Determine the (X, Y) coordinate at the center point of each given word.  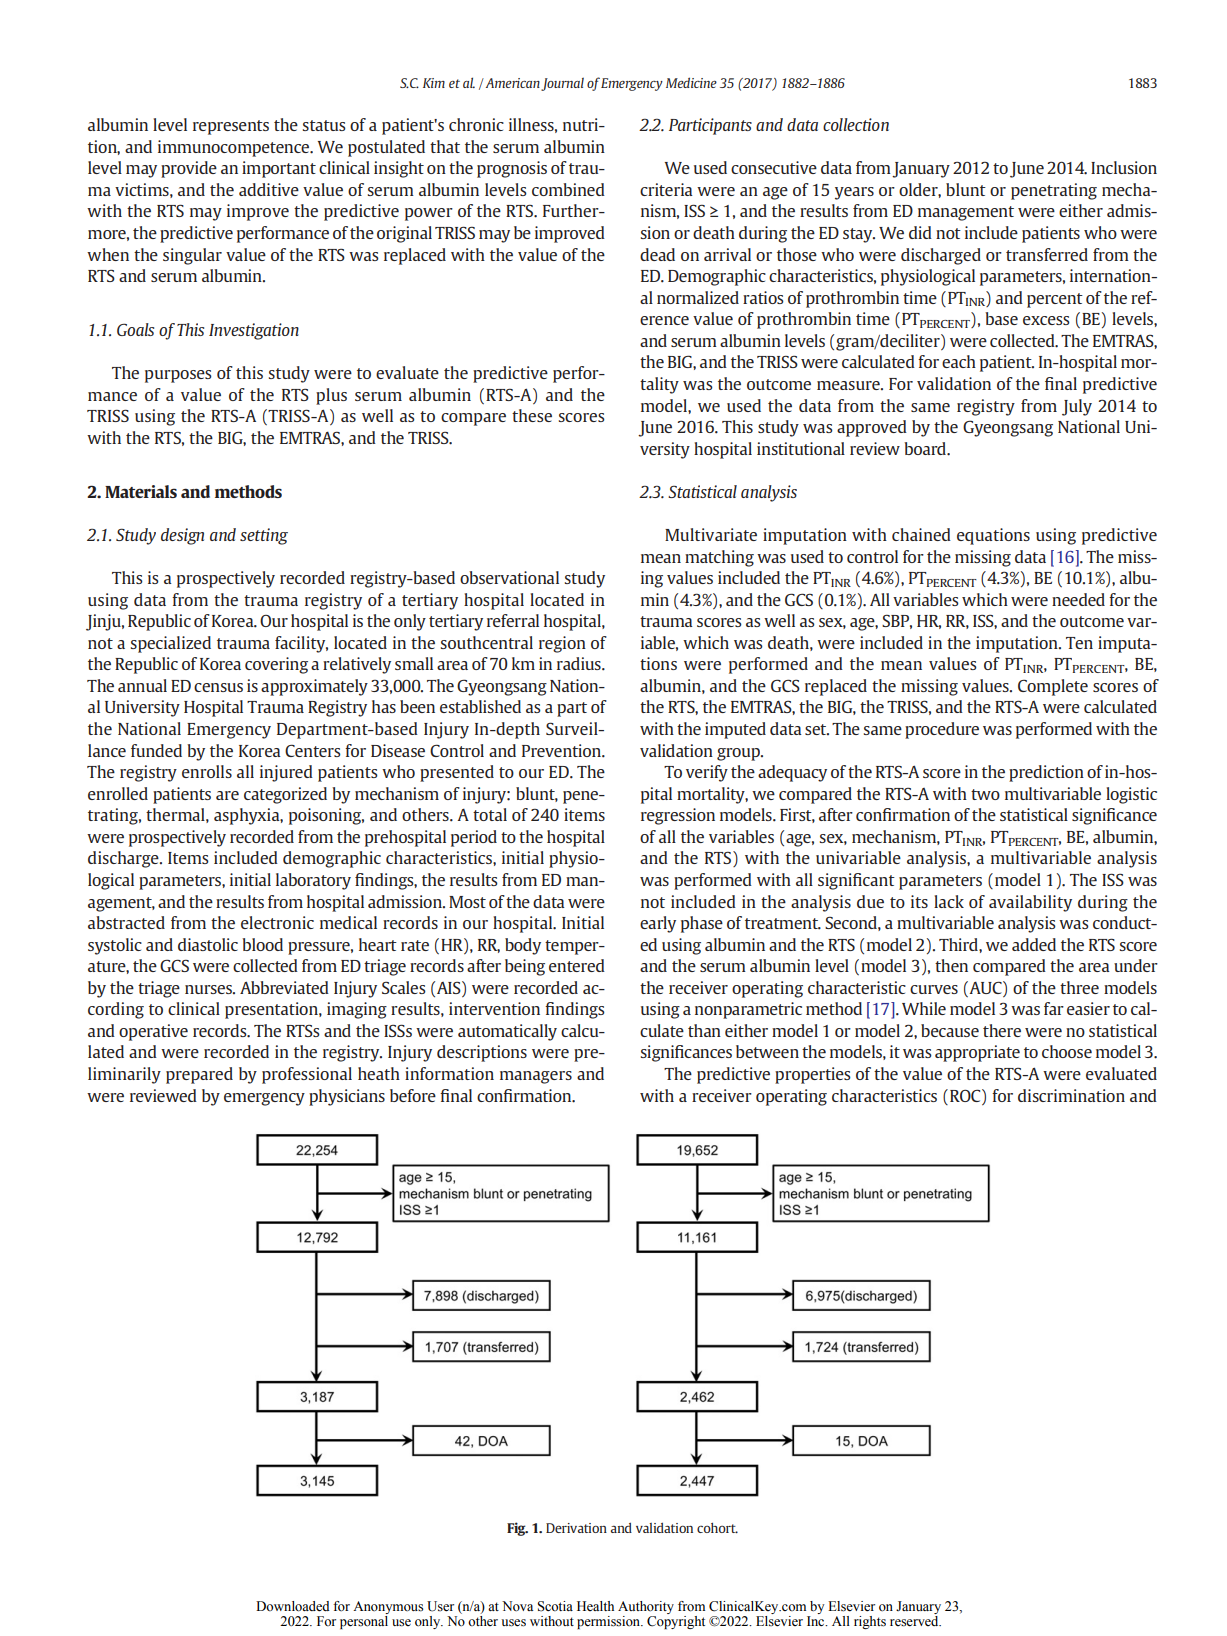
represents (231, 127)
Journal (562, 84)
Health (595, 1606)
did (920, 232)
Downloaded (293, 1606)
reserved (915, 1620)
